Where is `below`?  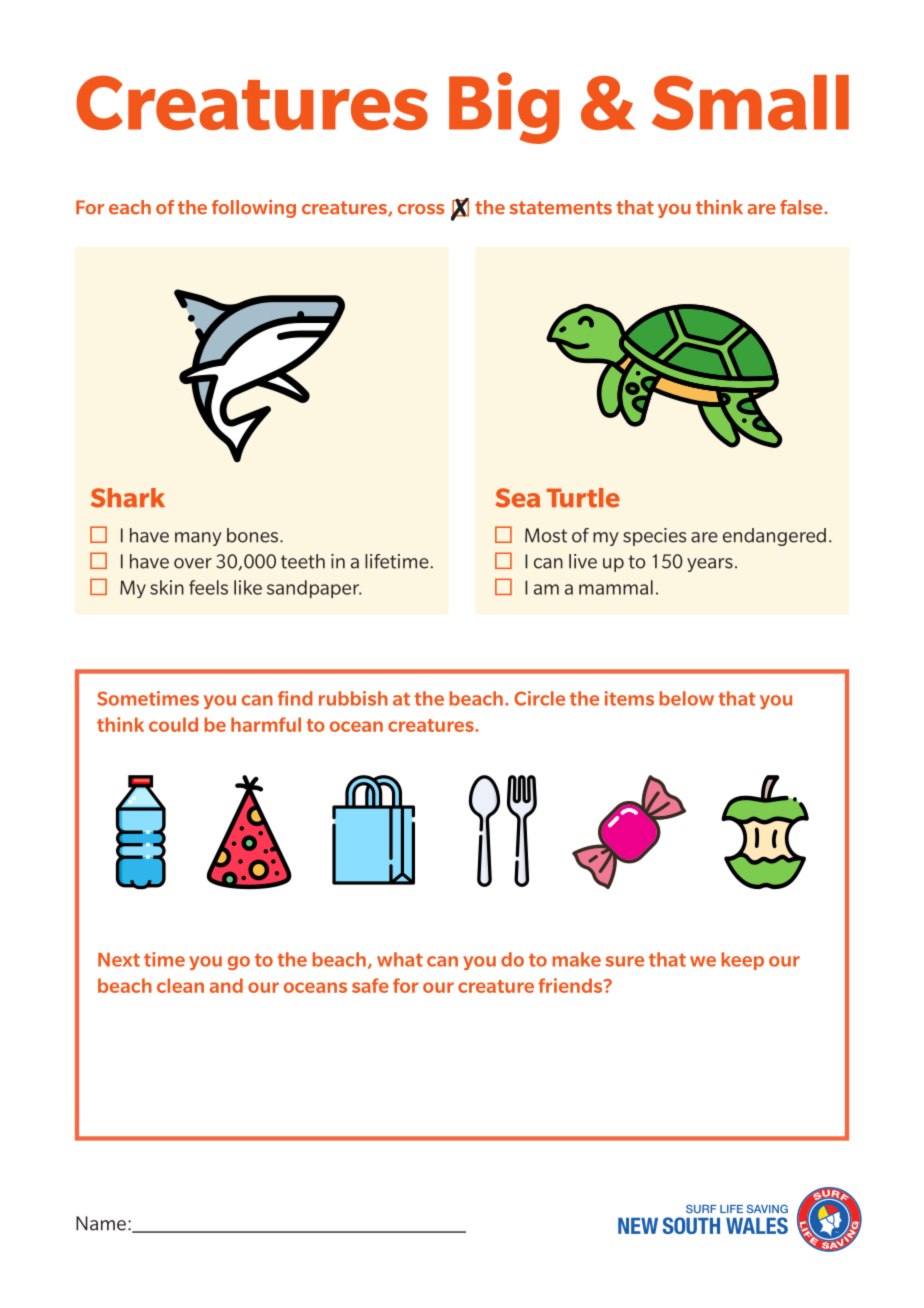 below is located at coordinates (686, 698).
